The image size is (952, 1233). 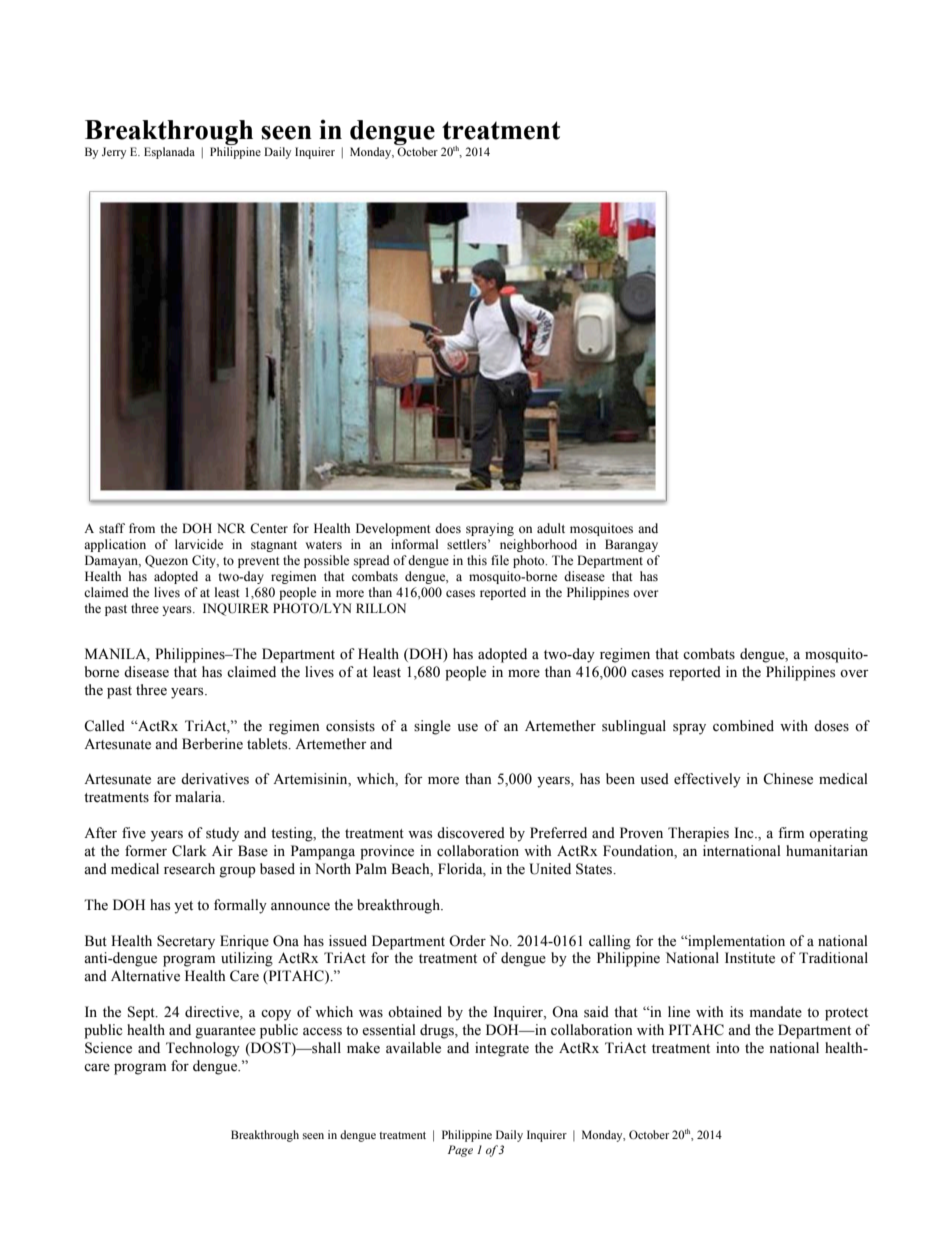 What do you see at coordinates (551, 528) in the page?
I see `adult` at bounding box center [551, 528].
